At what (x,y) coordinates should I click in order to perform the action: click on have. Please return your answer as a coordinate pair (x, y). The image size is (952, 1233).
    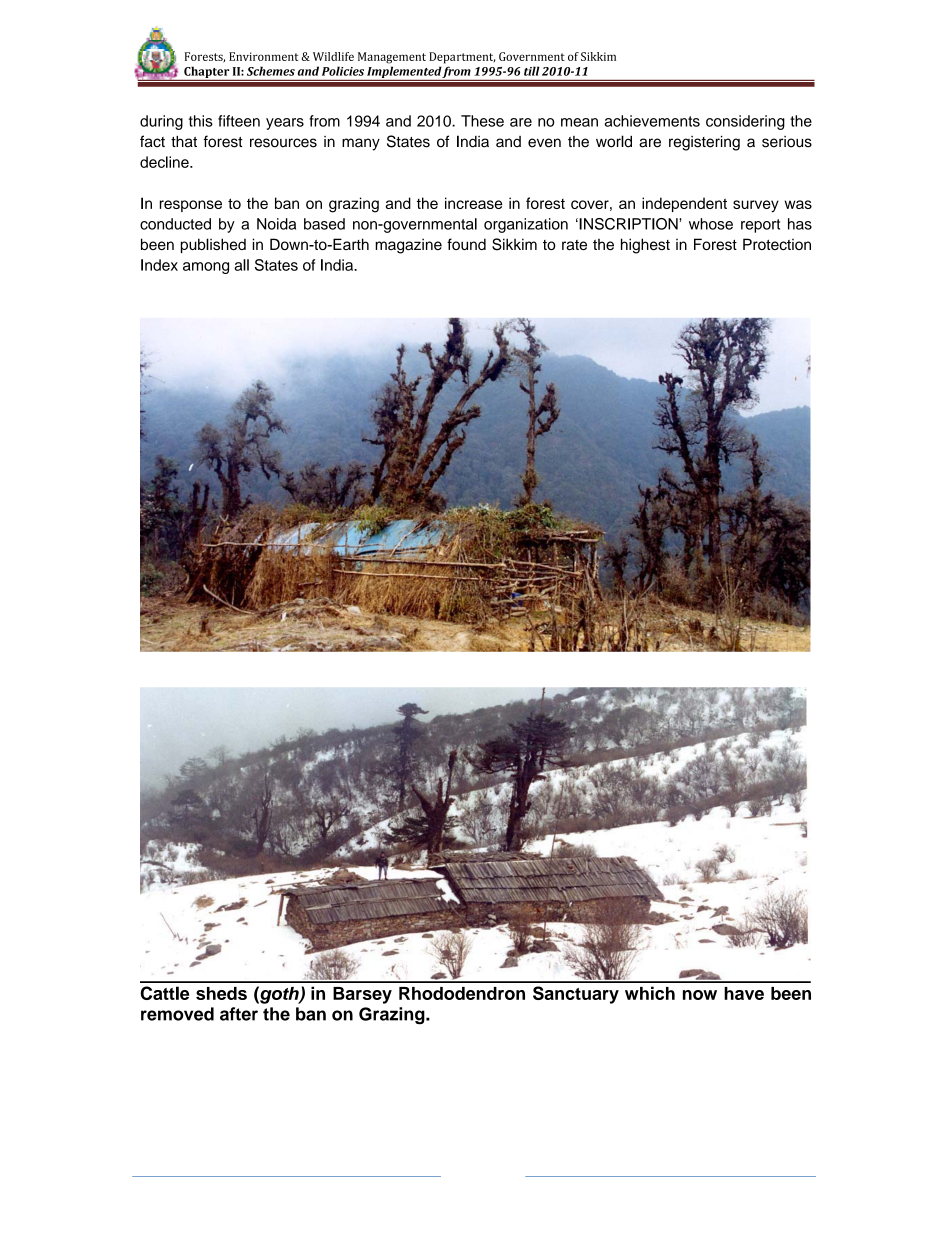
    Looking at the image, I should click on (744, 993).
